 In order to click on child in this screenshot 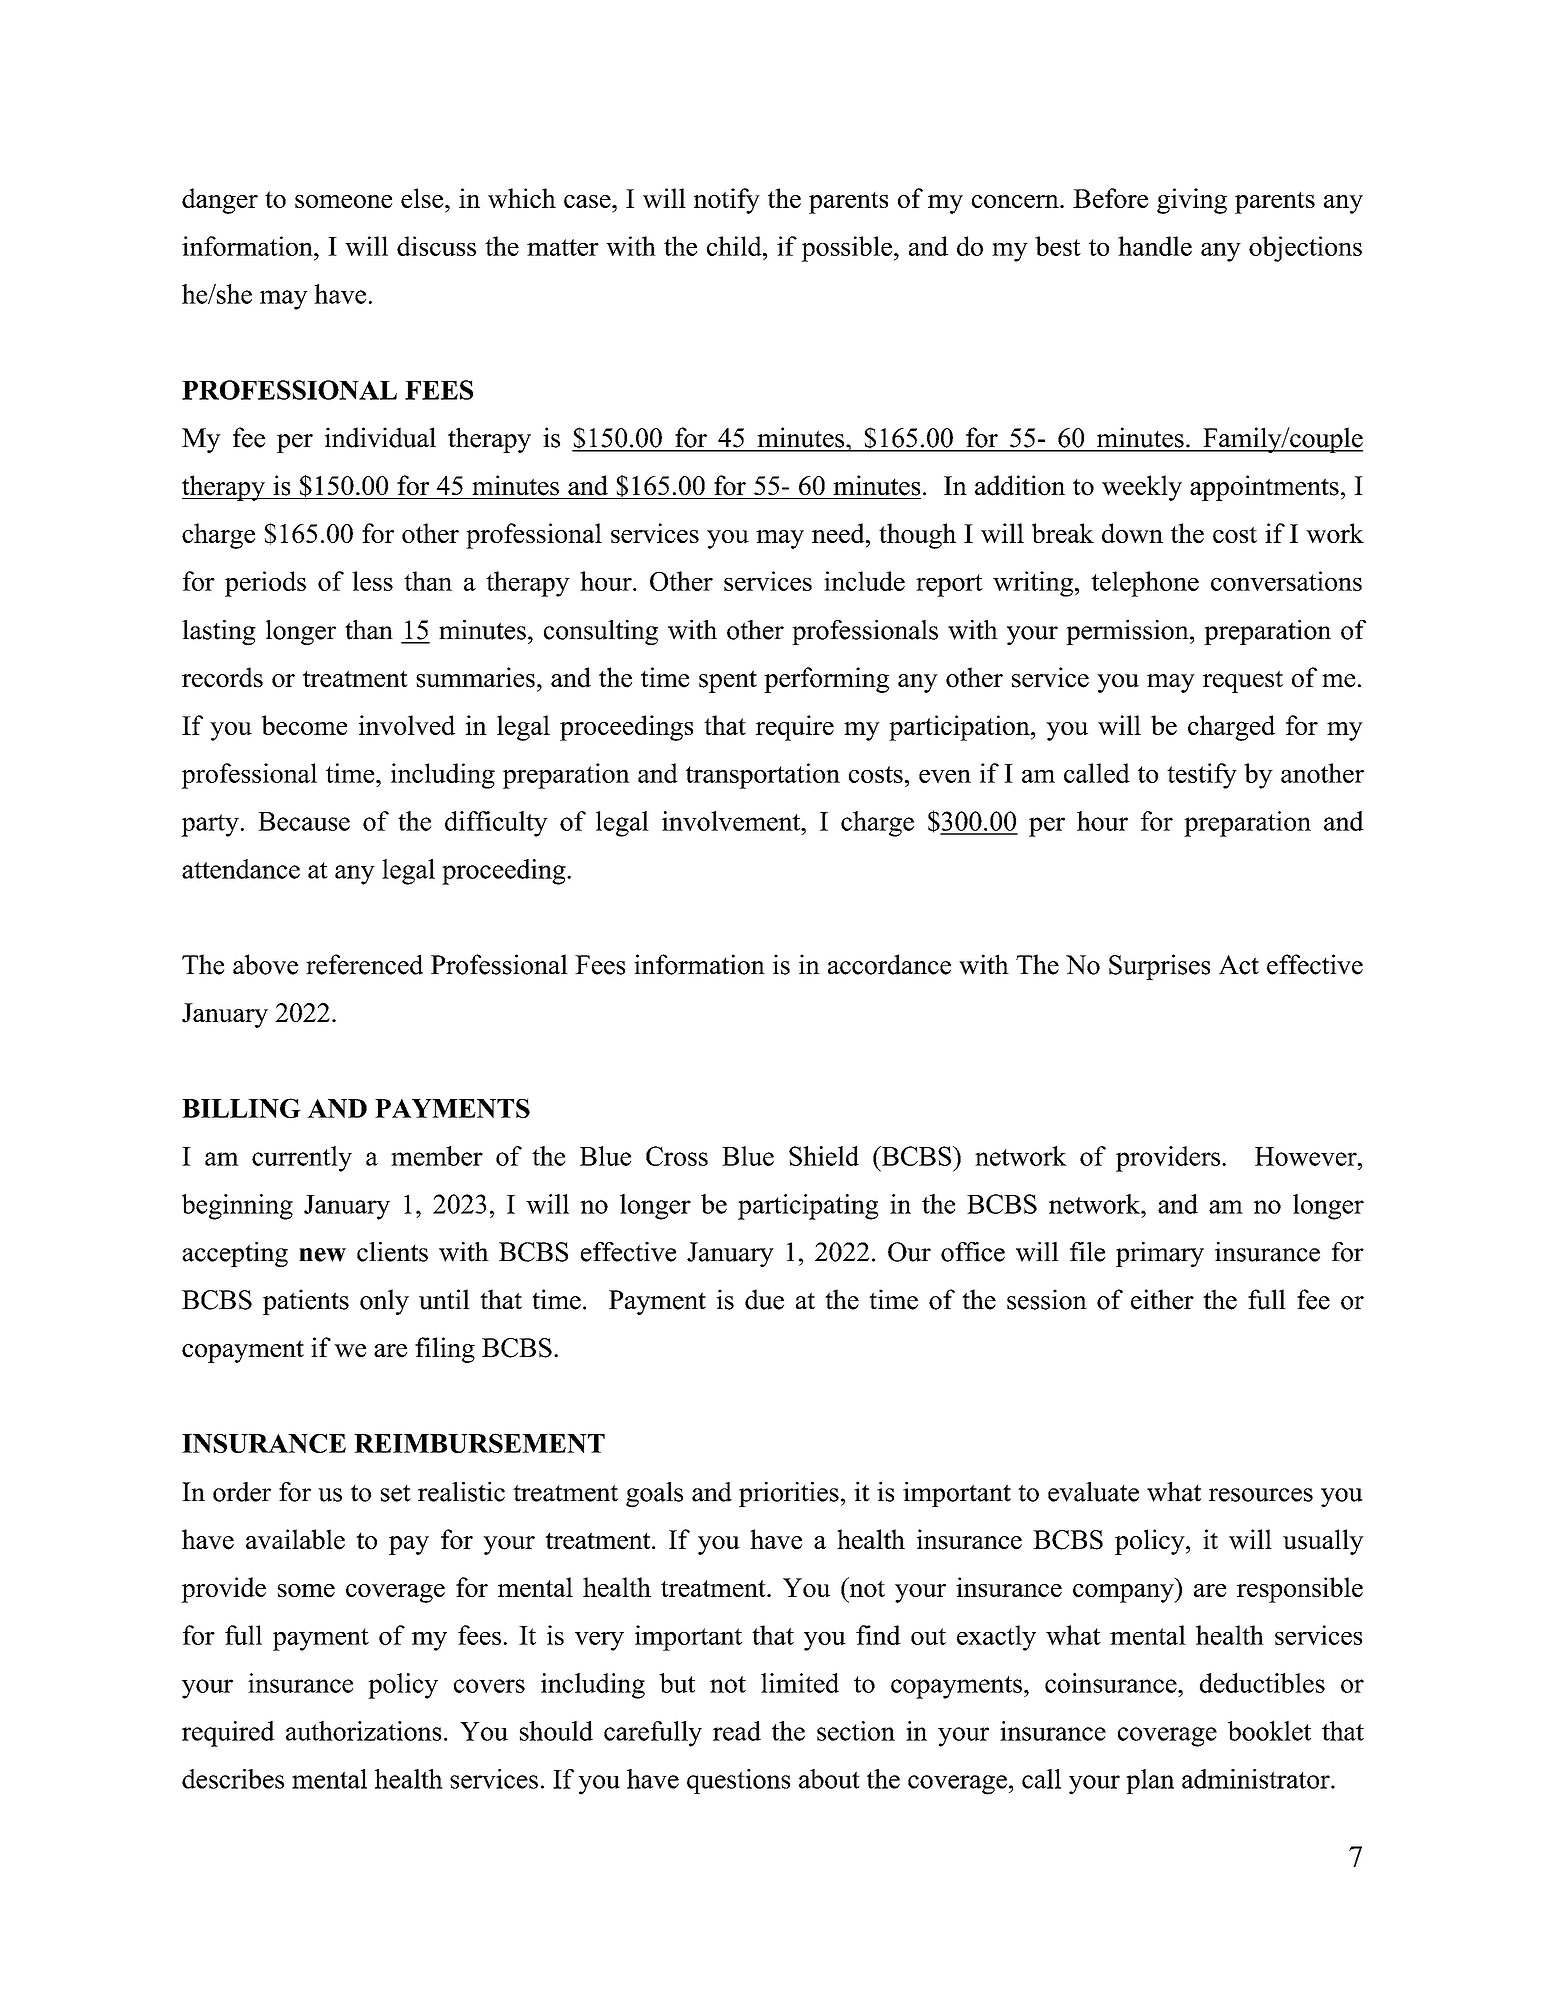, I will do `click(735, 246)`.
